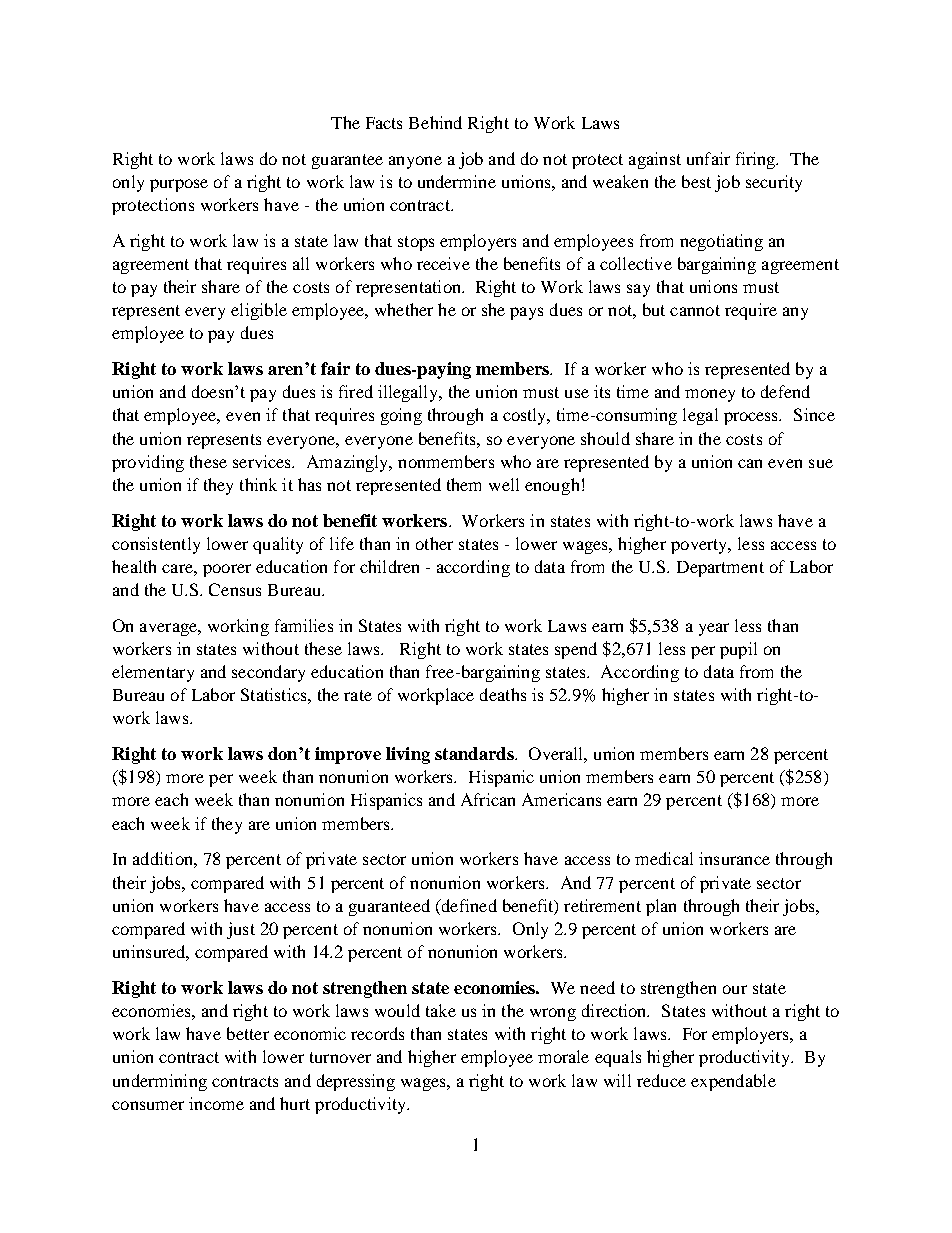  I want to click on morale, so click(563, 1056).
